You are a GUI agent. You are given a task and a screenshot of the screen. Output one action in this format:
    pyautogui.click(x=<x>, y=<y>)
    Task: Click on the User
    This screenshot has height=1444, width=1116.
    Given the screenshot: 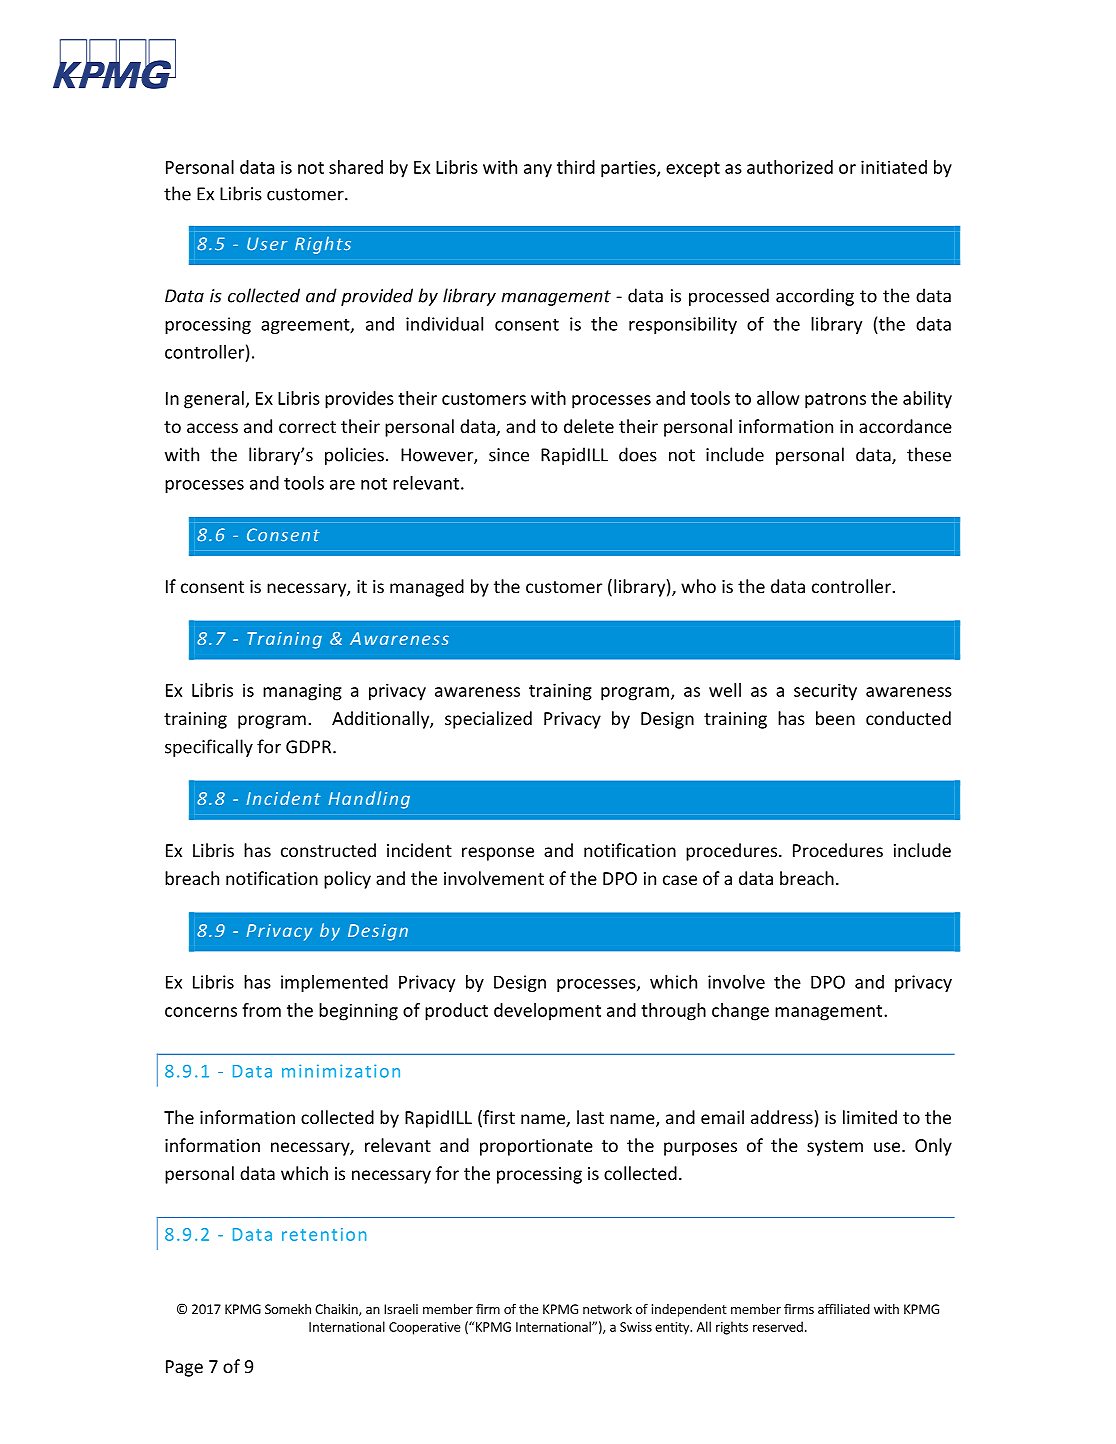 What is the action you would take?
    pyautogui.click(x=267, y=244)
